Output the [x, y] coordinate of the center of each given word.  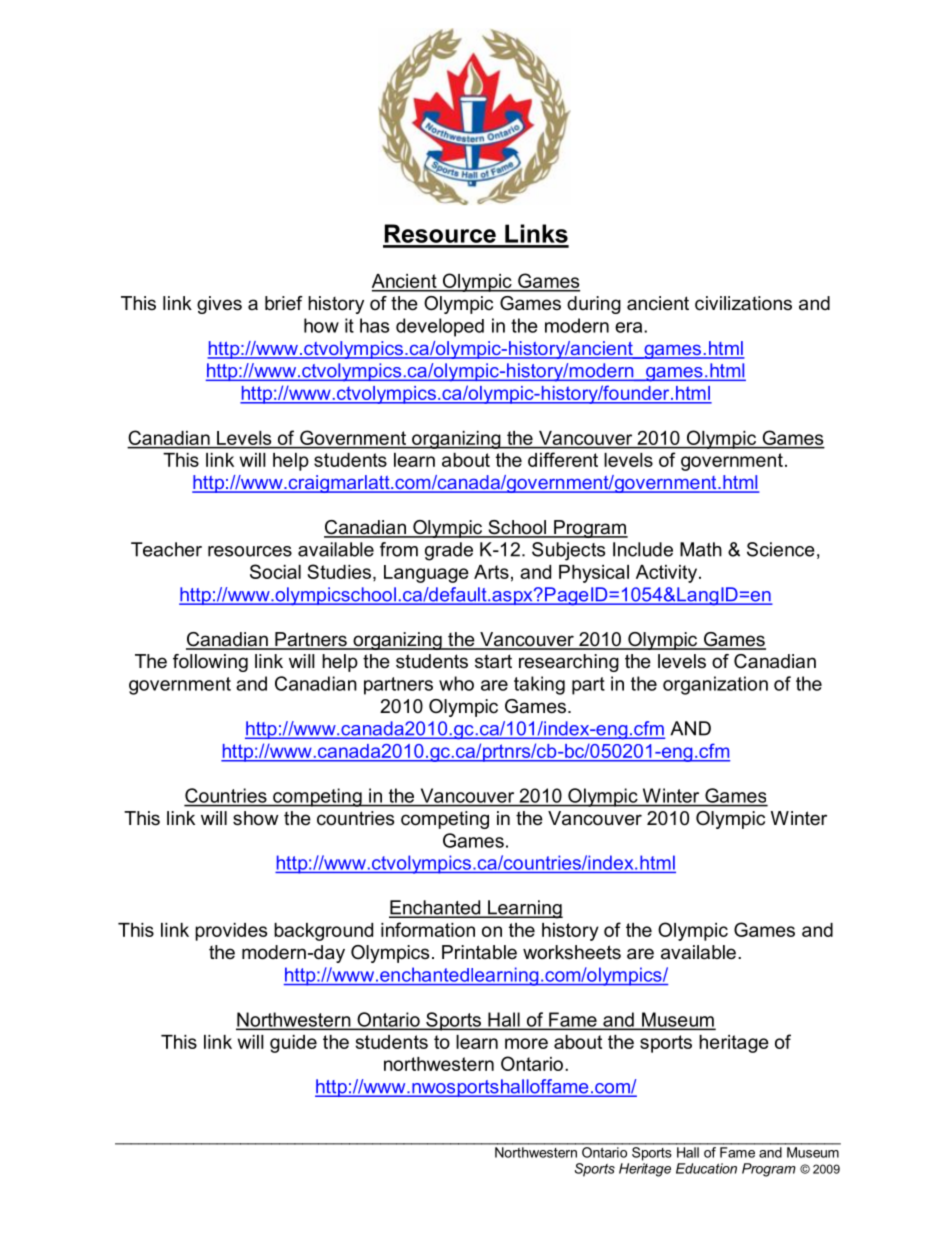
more [526, 1043]
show [256, 818]
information [428, 929]
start [493, 661]
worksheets [572, 952]
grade [449, 551]
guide [293, 1044]
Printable [479, 952]
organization [715, 685]
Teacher [166, 549]
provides [231, 932]
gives [219, 305]
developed [440, 327]
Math [701, 549]
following [210, 663]
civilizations [743, 303]
